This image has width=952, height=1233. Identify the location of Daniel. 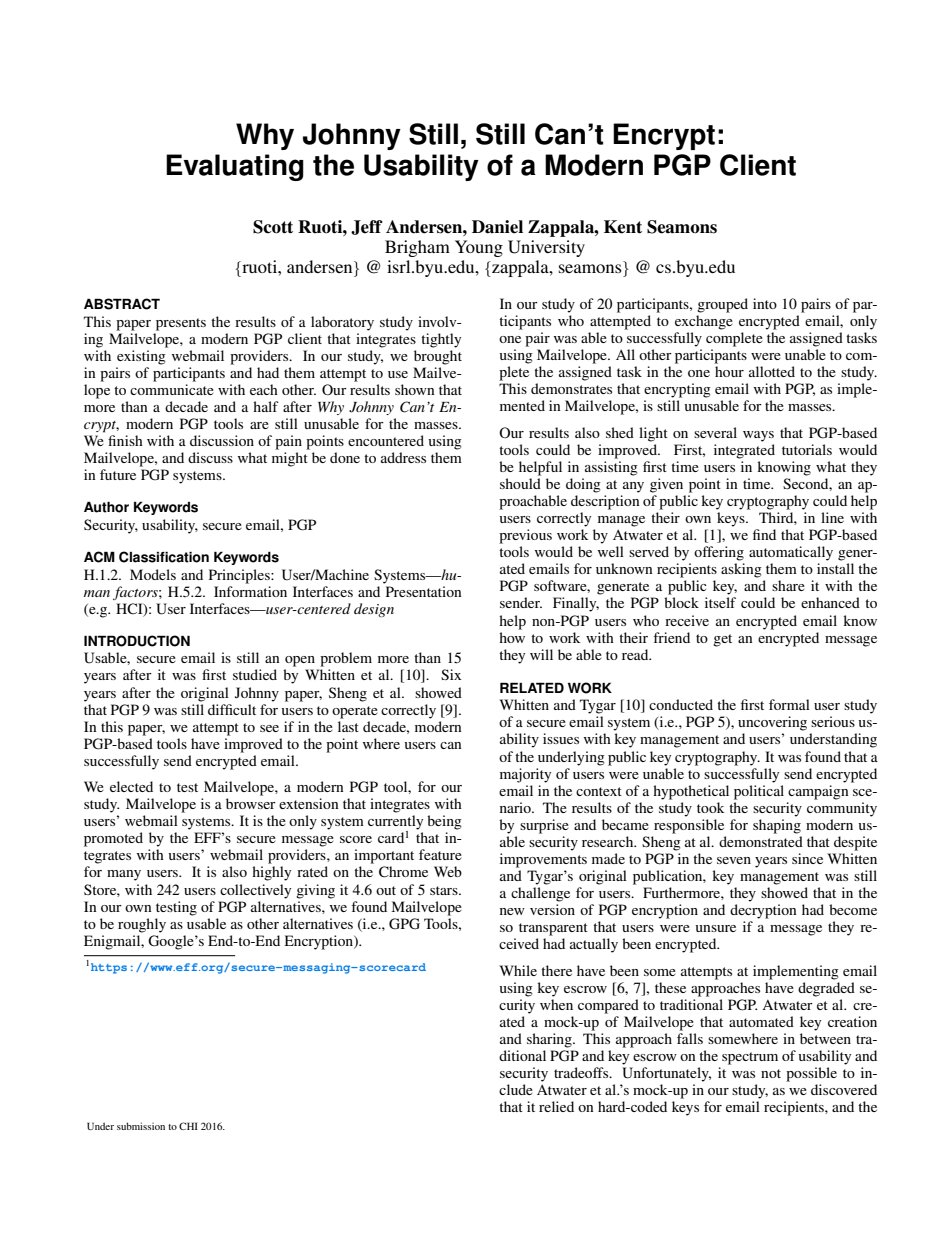
(497, 227).
